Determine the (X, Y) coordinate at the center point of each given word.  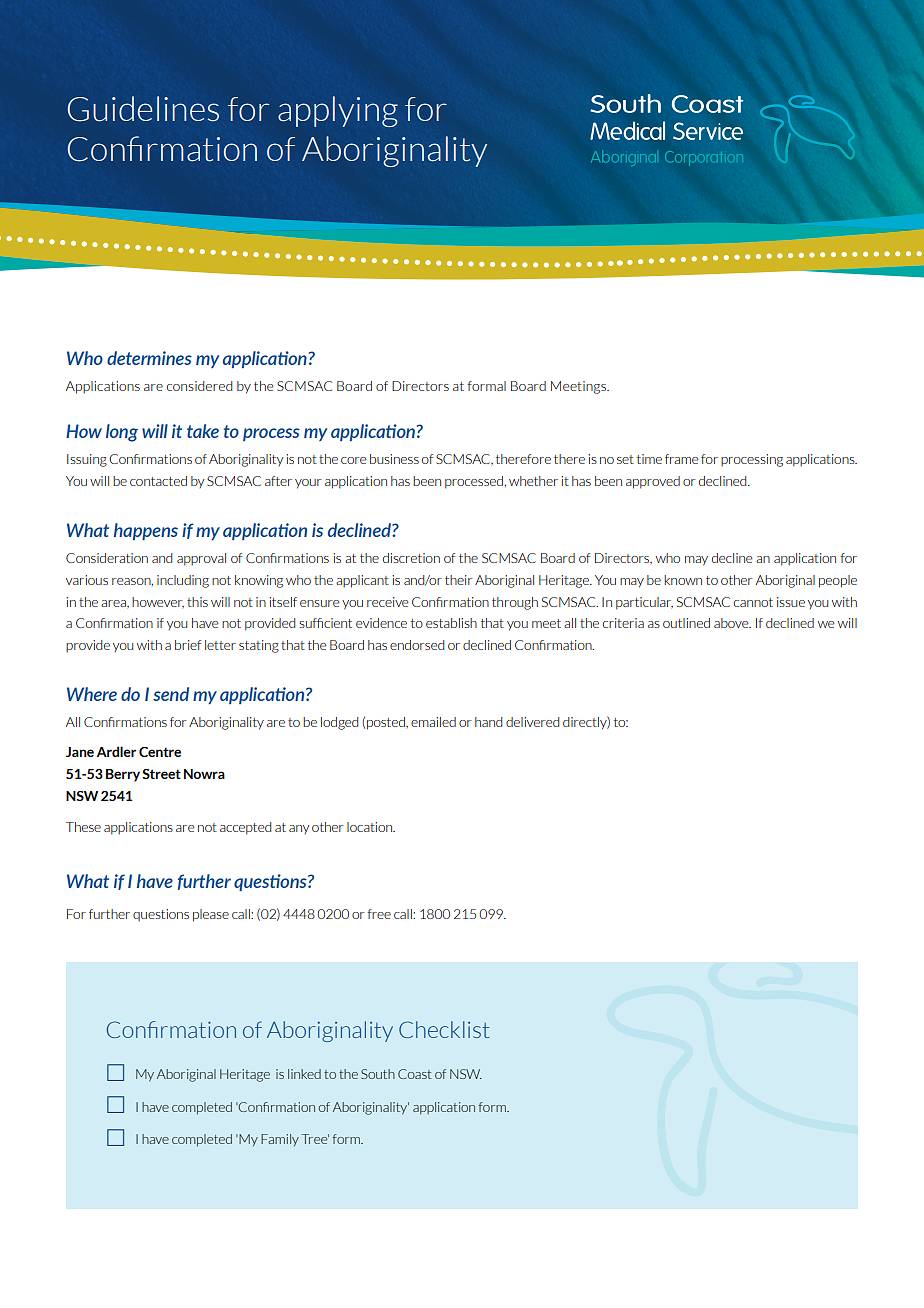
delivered (532, 722)
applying (338, 111)
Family (280, 1140)
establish (451, 623)
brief (188, 645)
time (649, 459)
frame (682, 459)
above (732, 623)
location (371, 827)
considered (199, 386)
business (394, 459)
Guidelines (143, 109)
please (211, 915)
